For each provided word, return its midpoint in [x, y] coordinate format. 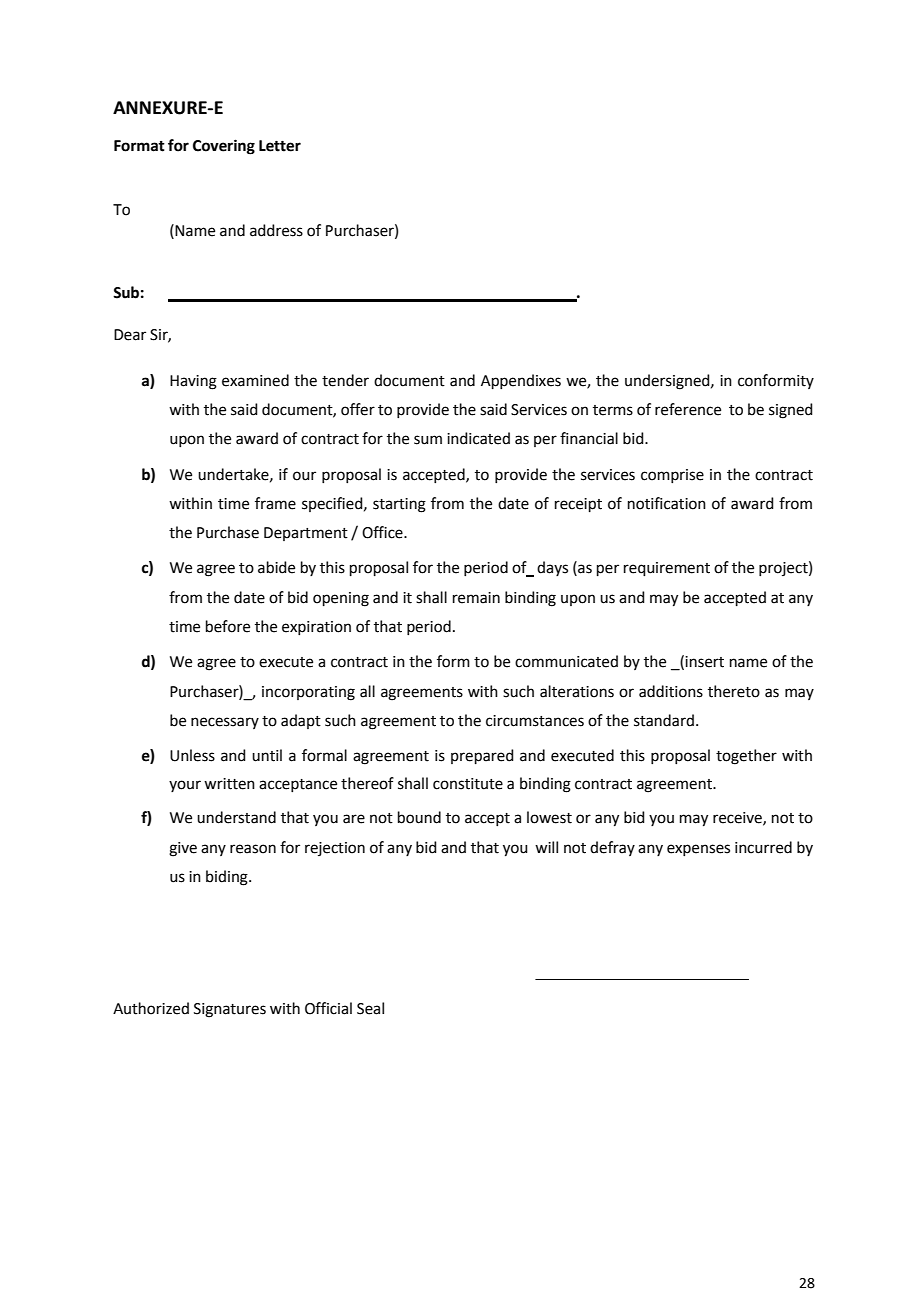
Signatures [230, 1010]
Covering [224, 147]
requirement [667, 569]
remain [476, 598]
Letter [280, 146]
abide [276, 567]
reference [688, 409]
